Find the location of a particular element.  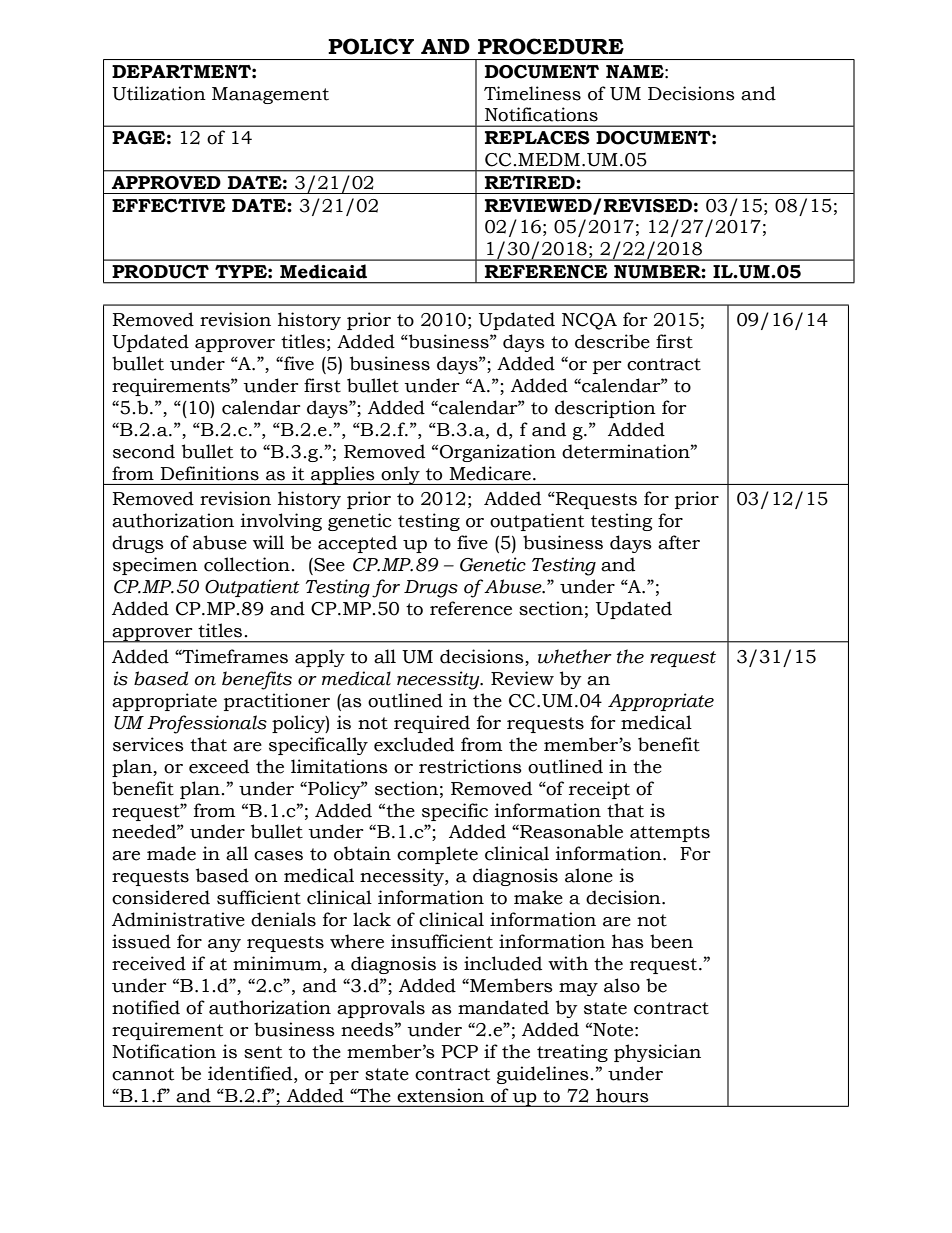

description is located at coordinates (605, 409).
